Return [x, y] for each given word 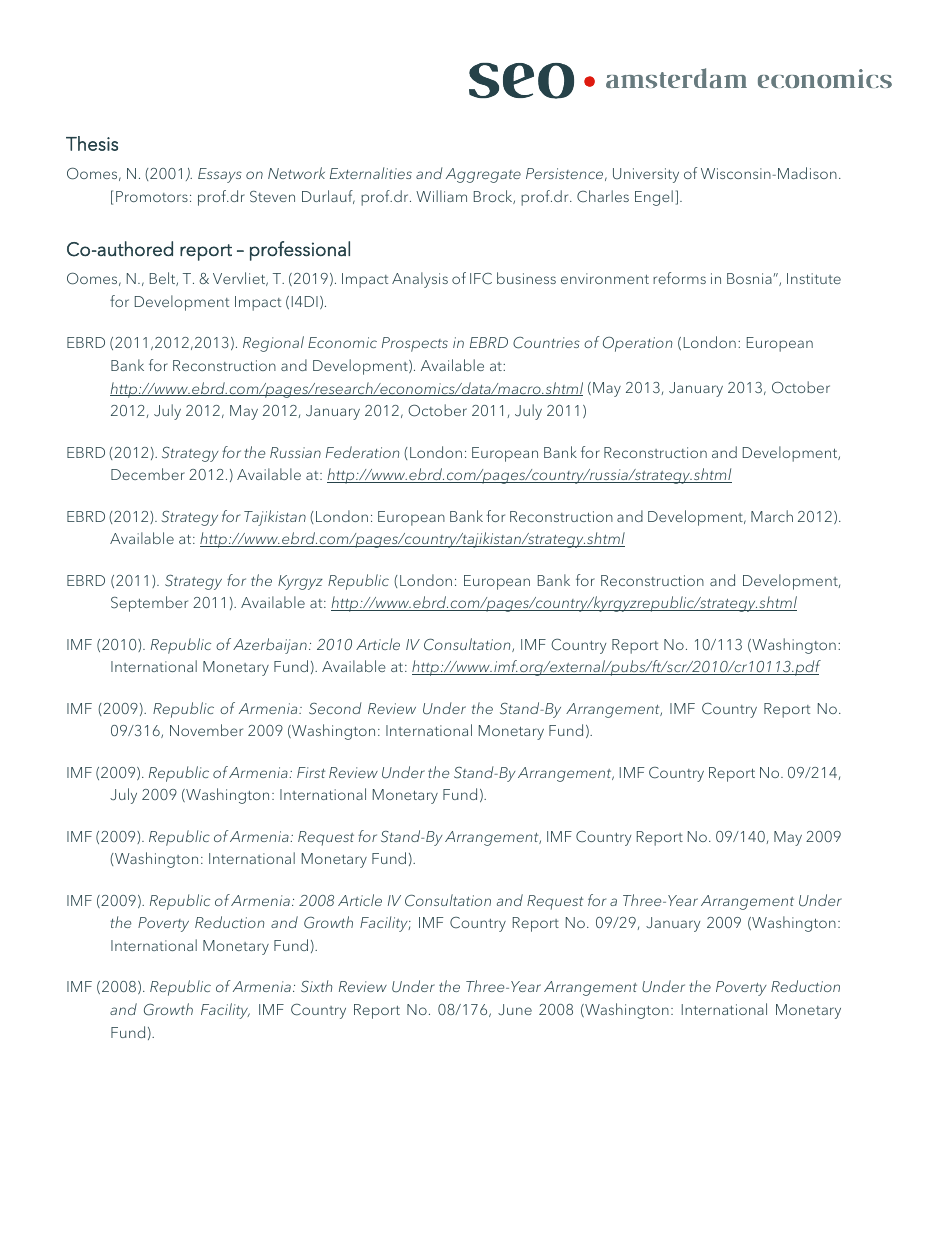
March [772, 516]
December [148, 474]
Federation [362, 452]
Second [335, 708]
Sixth [316, 986]
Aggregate [483, 175]
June [515, 1010]
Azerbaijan [270, 646]
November [206, 730]
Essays [220, 175]
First [311, 772]
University [646, 175]
